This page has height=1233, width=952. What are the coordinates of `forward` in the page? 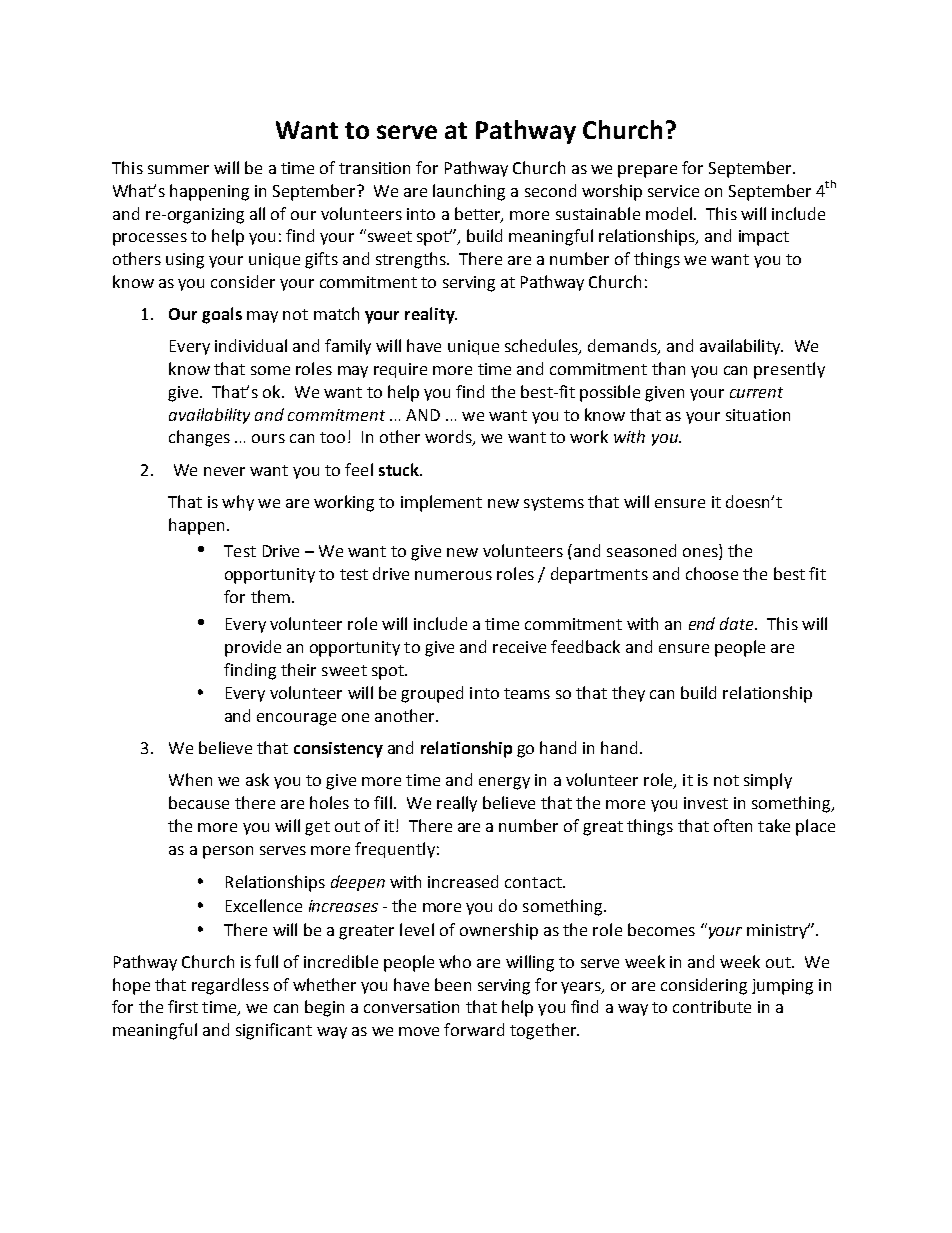 It's located at (474, 1029).
